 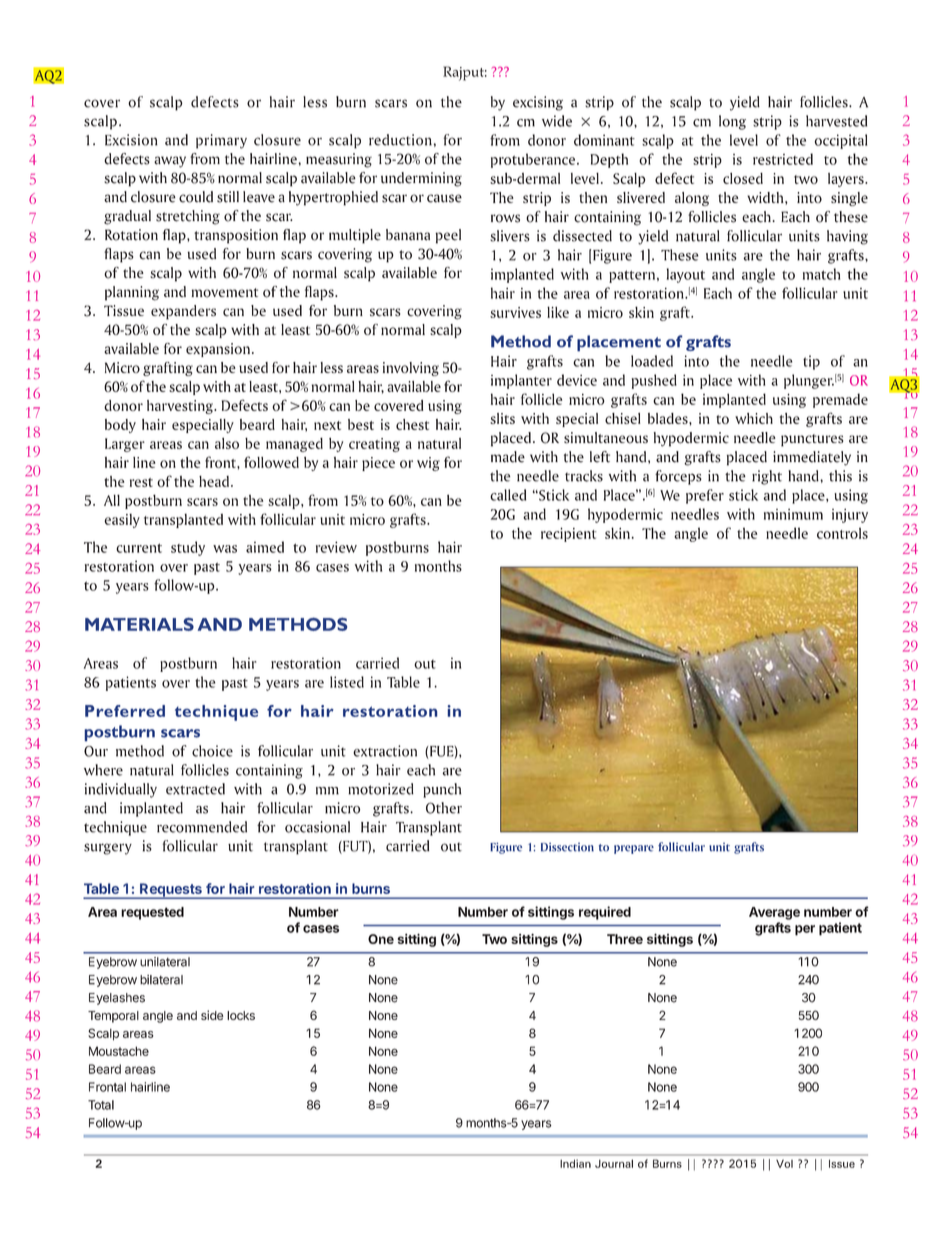 I want to click on closed, so click(x=743, y=178).
